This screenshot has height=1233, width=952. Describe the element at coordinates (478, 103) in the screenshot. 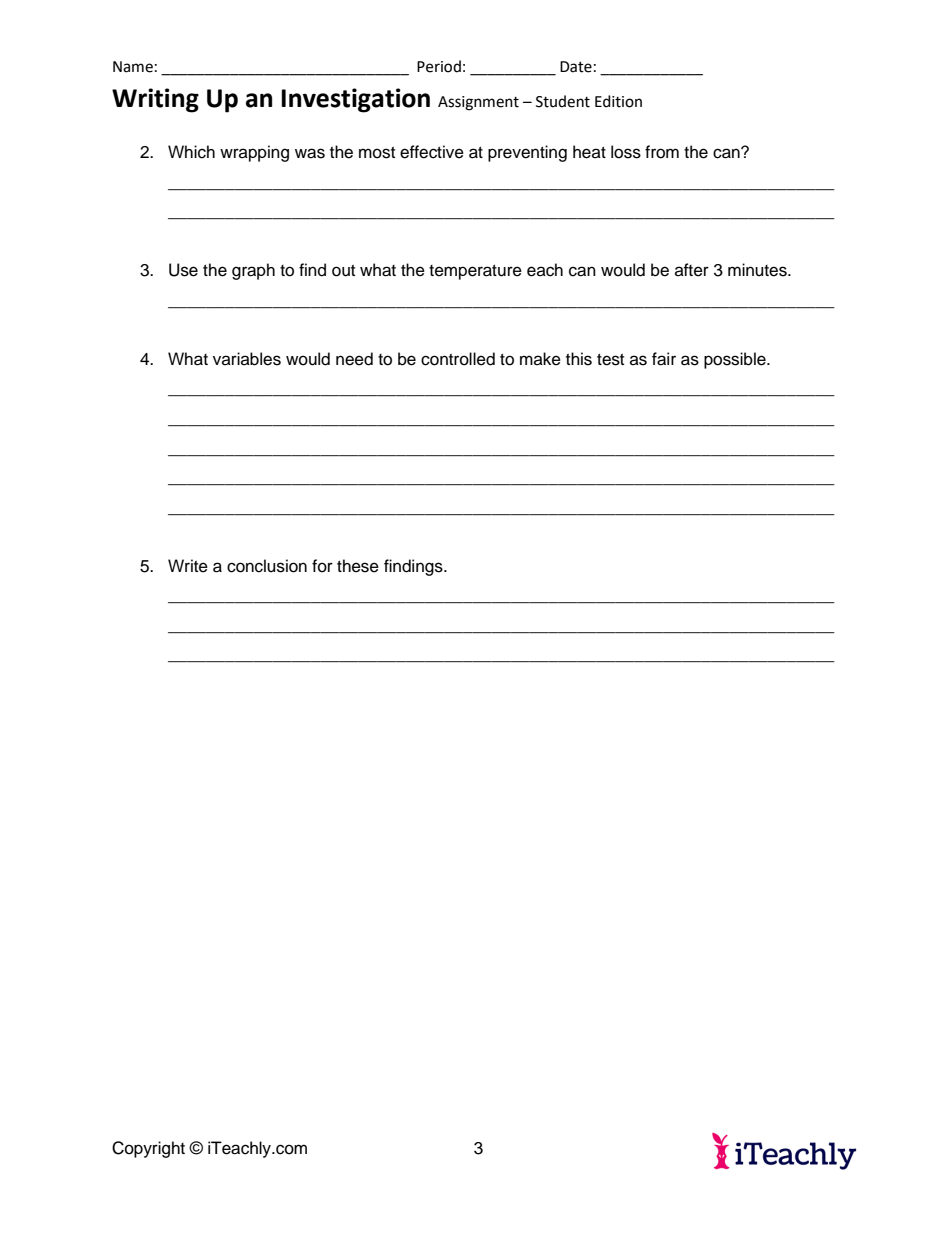

I see `Assignment` at that location.
